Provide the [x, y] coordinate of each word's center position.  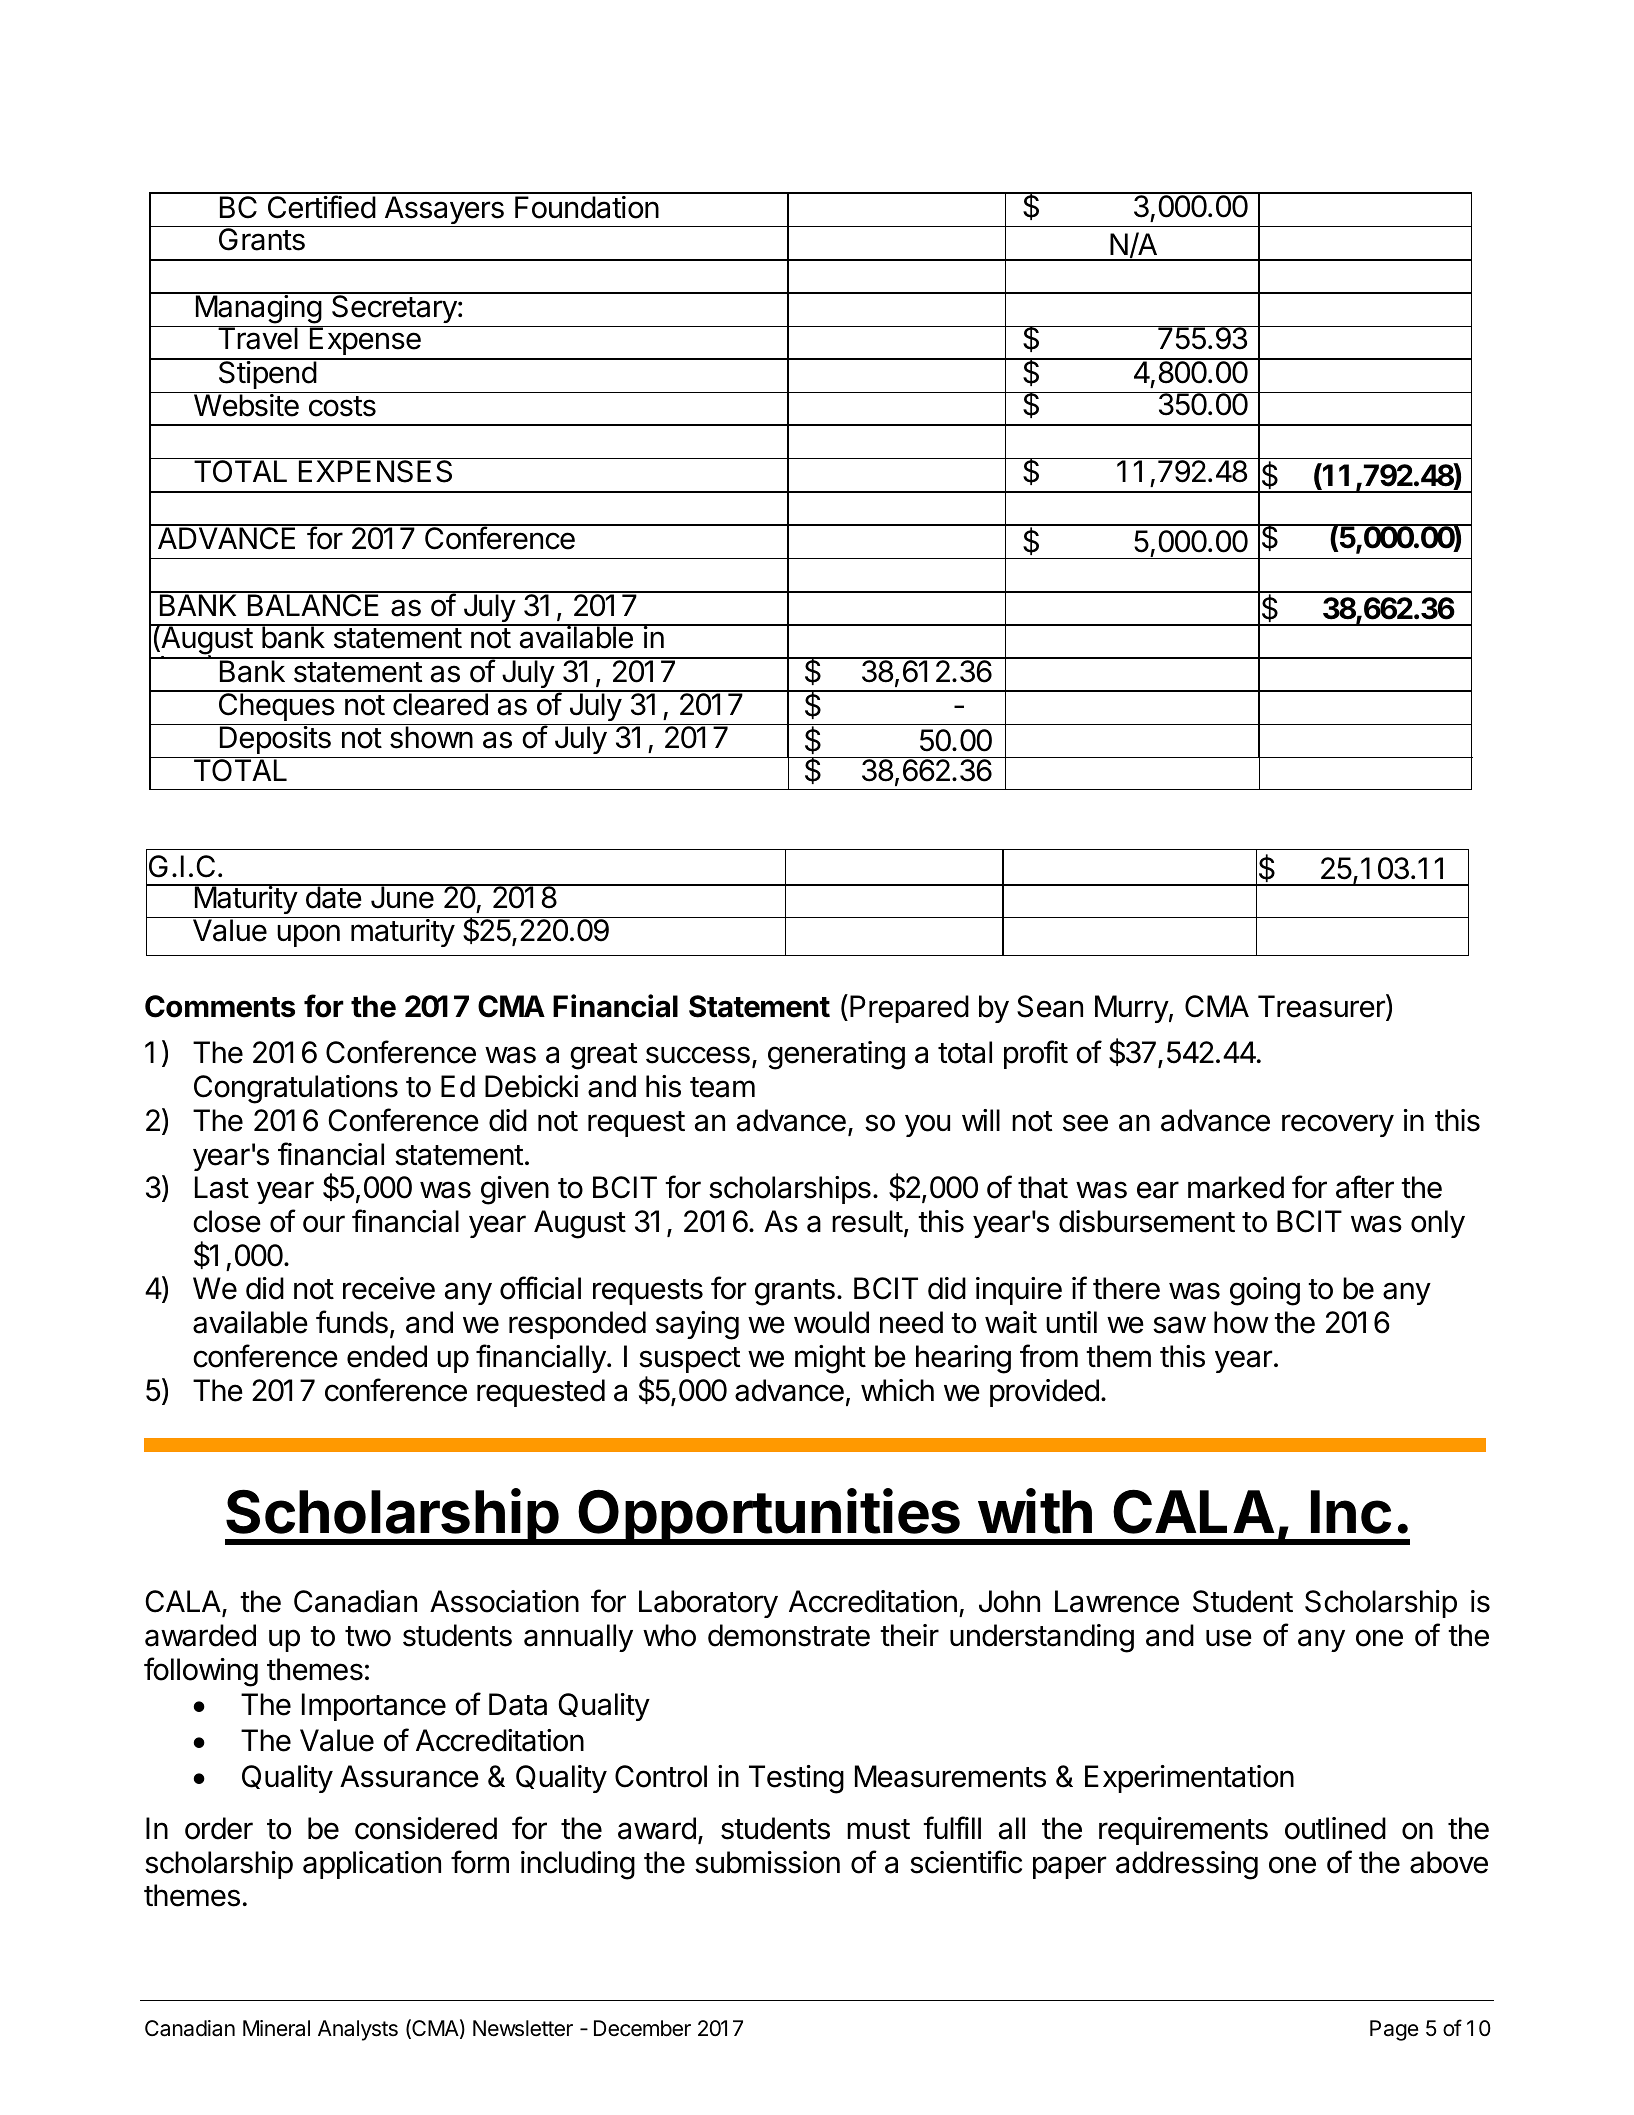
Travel [257, 338]
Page [1394, 2030]
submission [767, 1862]
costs [342, 406]
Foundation [587, 207]
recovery [1338, 1125]
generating [836, 1055]
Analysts [358, 2030]
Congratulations [296, 1089]
